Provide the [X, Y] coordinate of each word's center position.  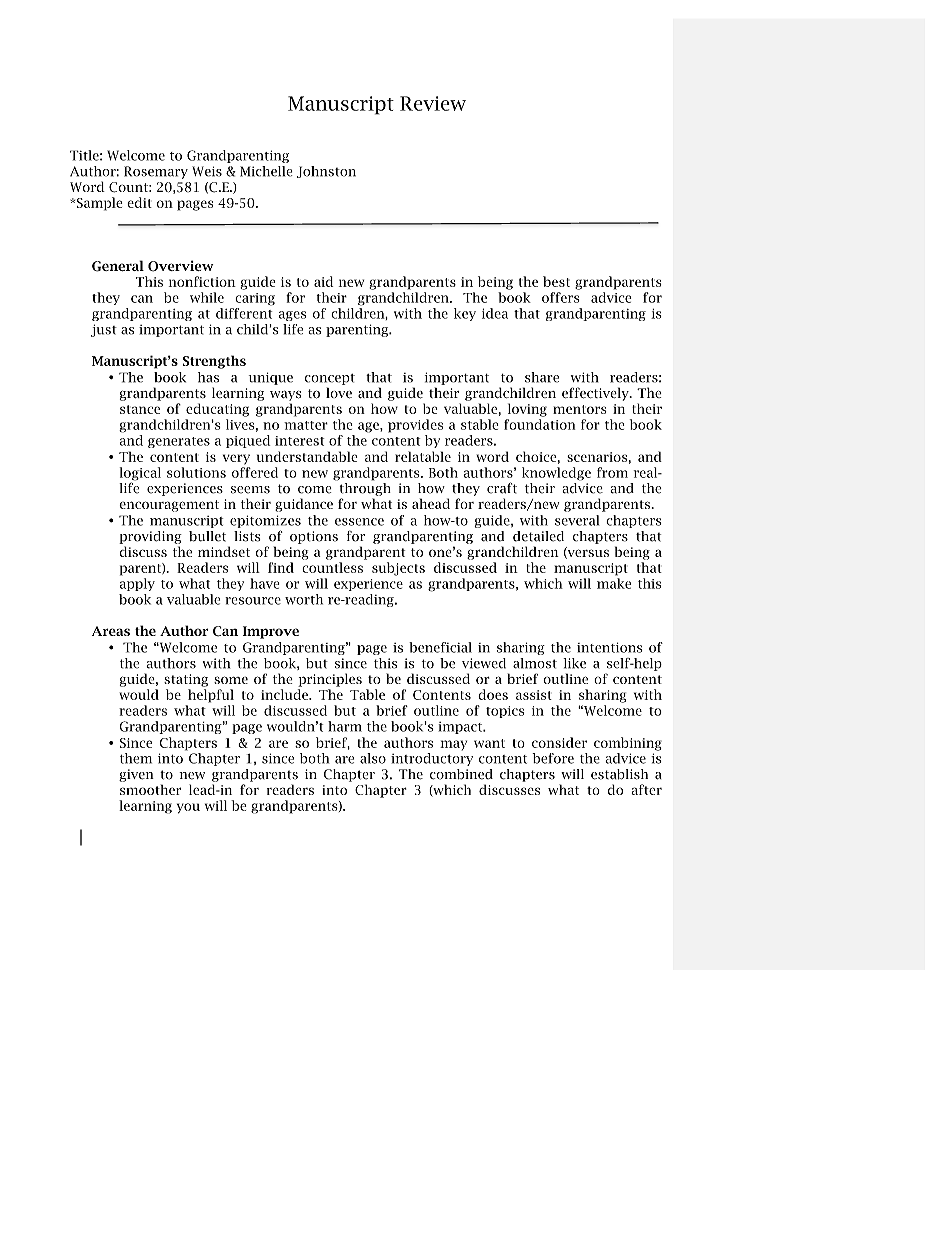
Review [433, 103]
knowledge [556, 474]
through [364, 488]
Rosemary [156, 172]
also [373, 758]
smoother [150, 789]
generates [179, 442]
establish [619, 774]
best [556, 281]
